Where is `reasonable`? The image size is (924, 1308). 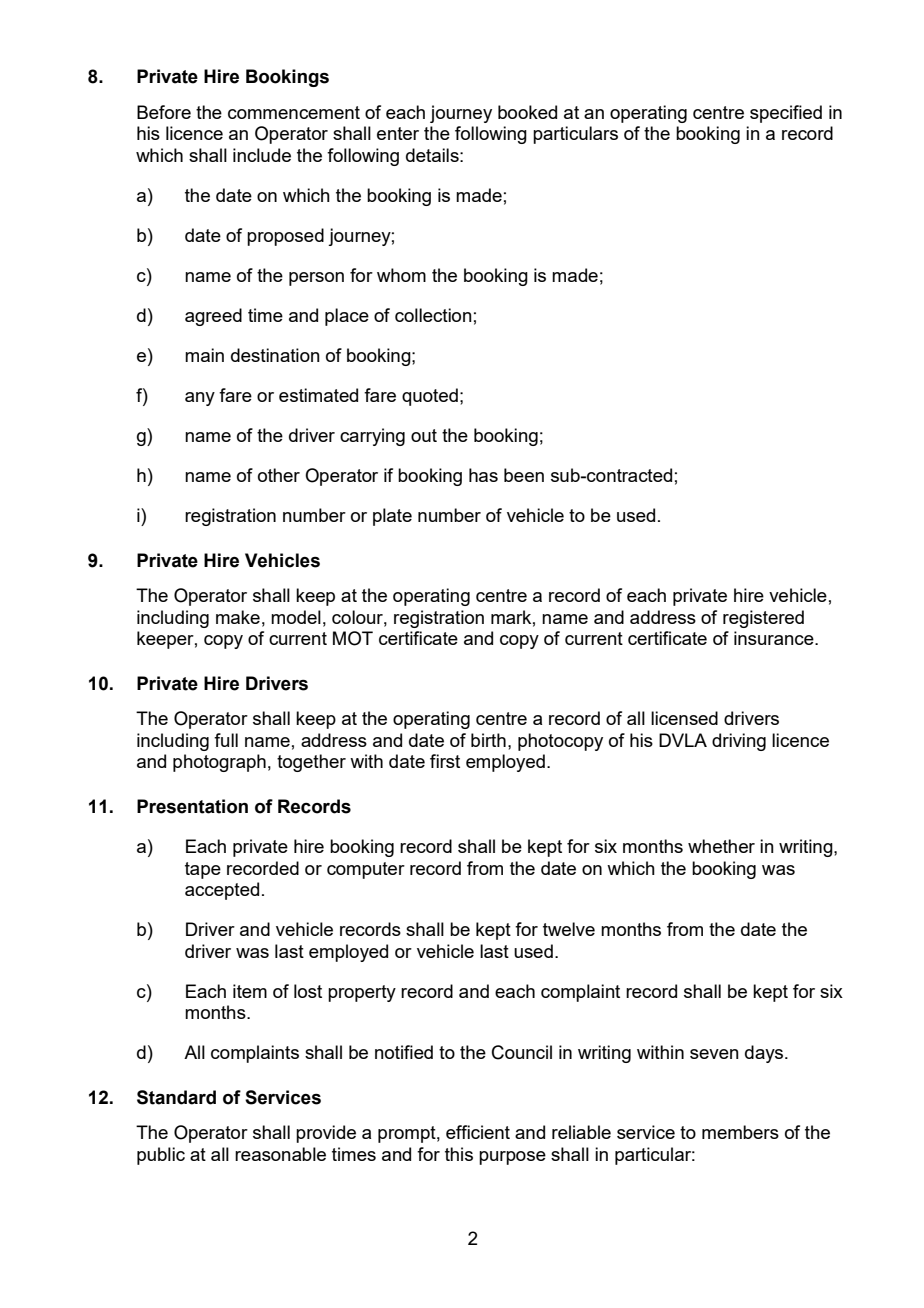 reasonable is located at coordinates (280, 1154).
